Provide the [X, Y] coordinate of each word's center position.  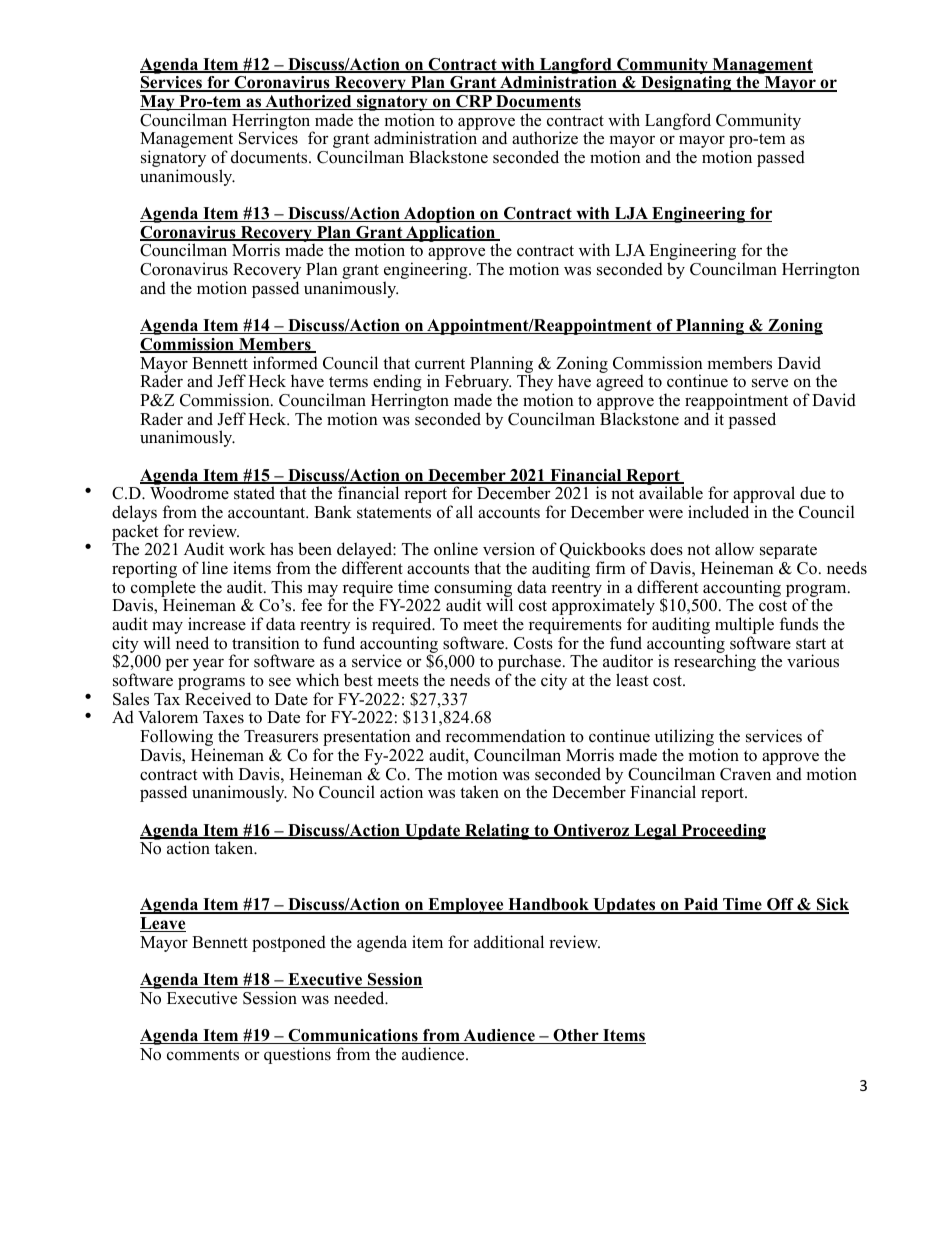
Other [576, 1036]
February [478, 384]
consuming [473, 590]
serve [770, 383]
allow [734, 549]
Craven [745, 774]
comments [203, 1055]
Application [450, 235]
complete [163, 589]
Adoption [439, 215]
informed [285, 363]
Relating [497, 832]
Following [177, 739]
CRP [474, 102]
